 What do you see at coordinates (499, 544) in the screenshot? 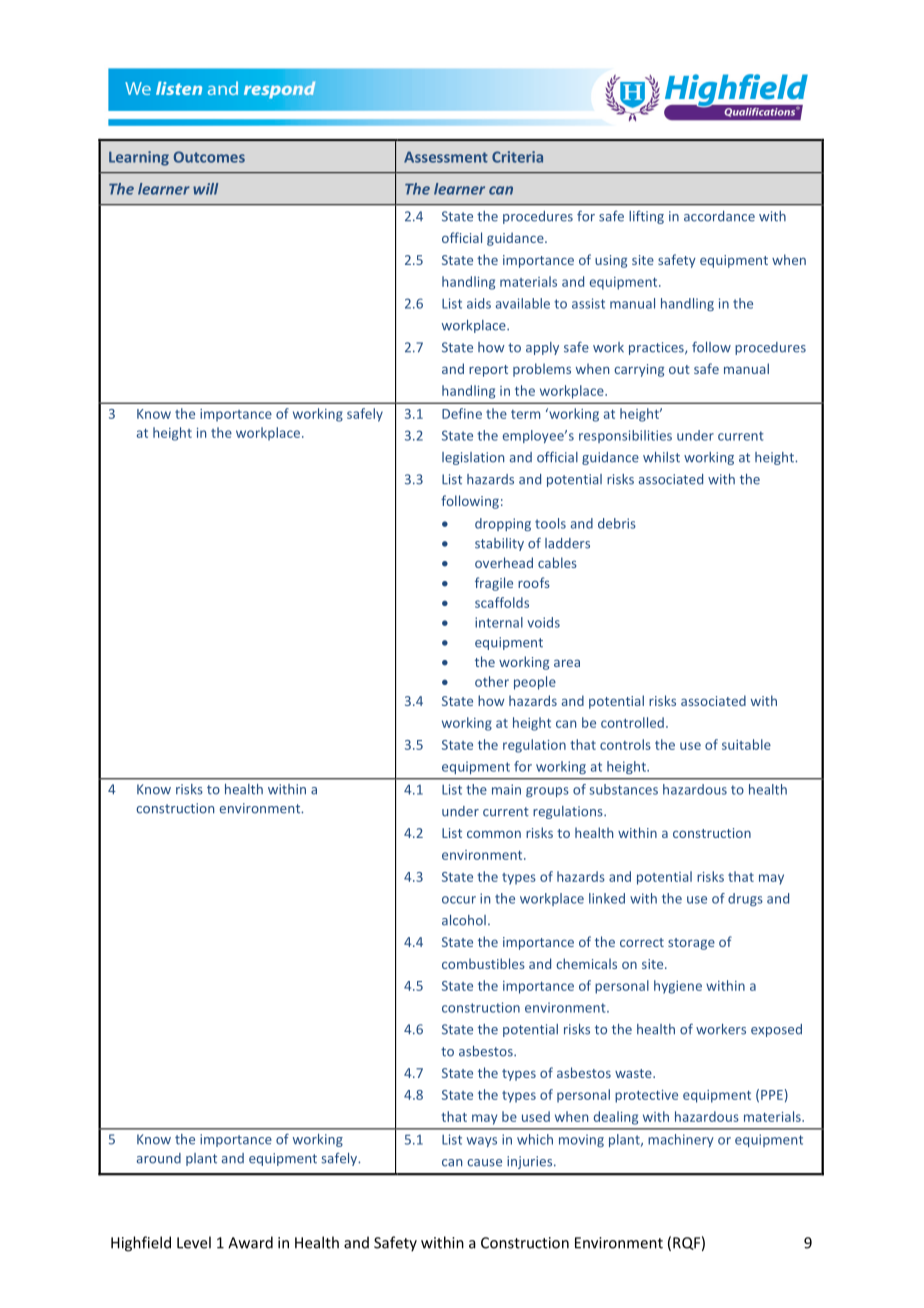
I see `stability` at bounding box center [499, 544].
